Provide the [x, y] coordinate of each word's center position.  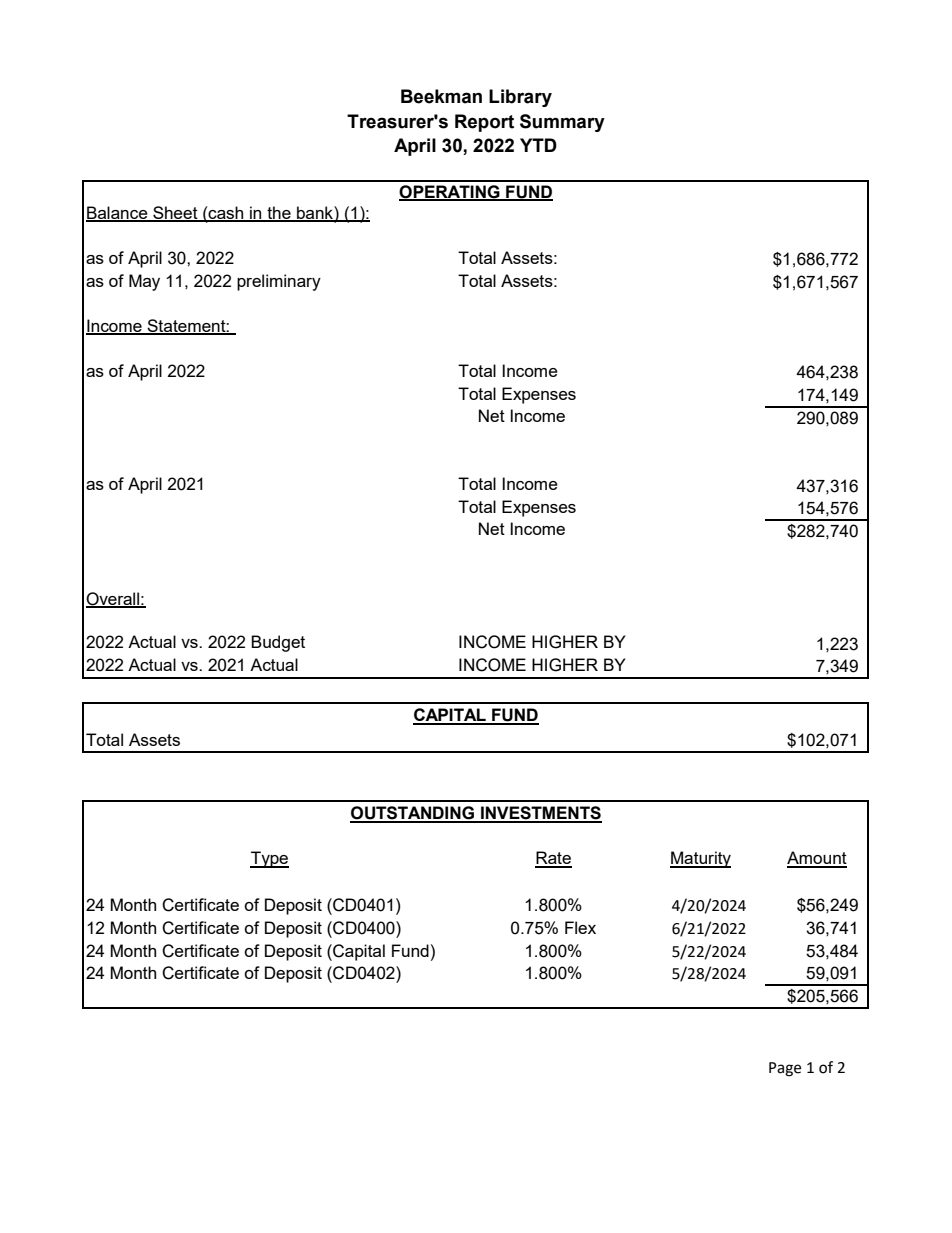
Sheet [175, 213]
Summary [562, 123]
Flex [580, 927]
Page [785, 1069]
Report [484, 123]
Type [269, 859]
